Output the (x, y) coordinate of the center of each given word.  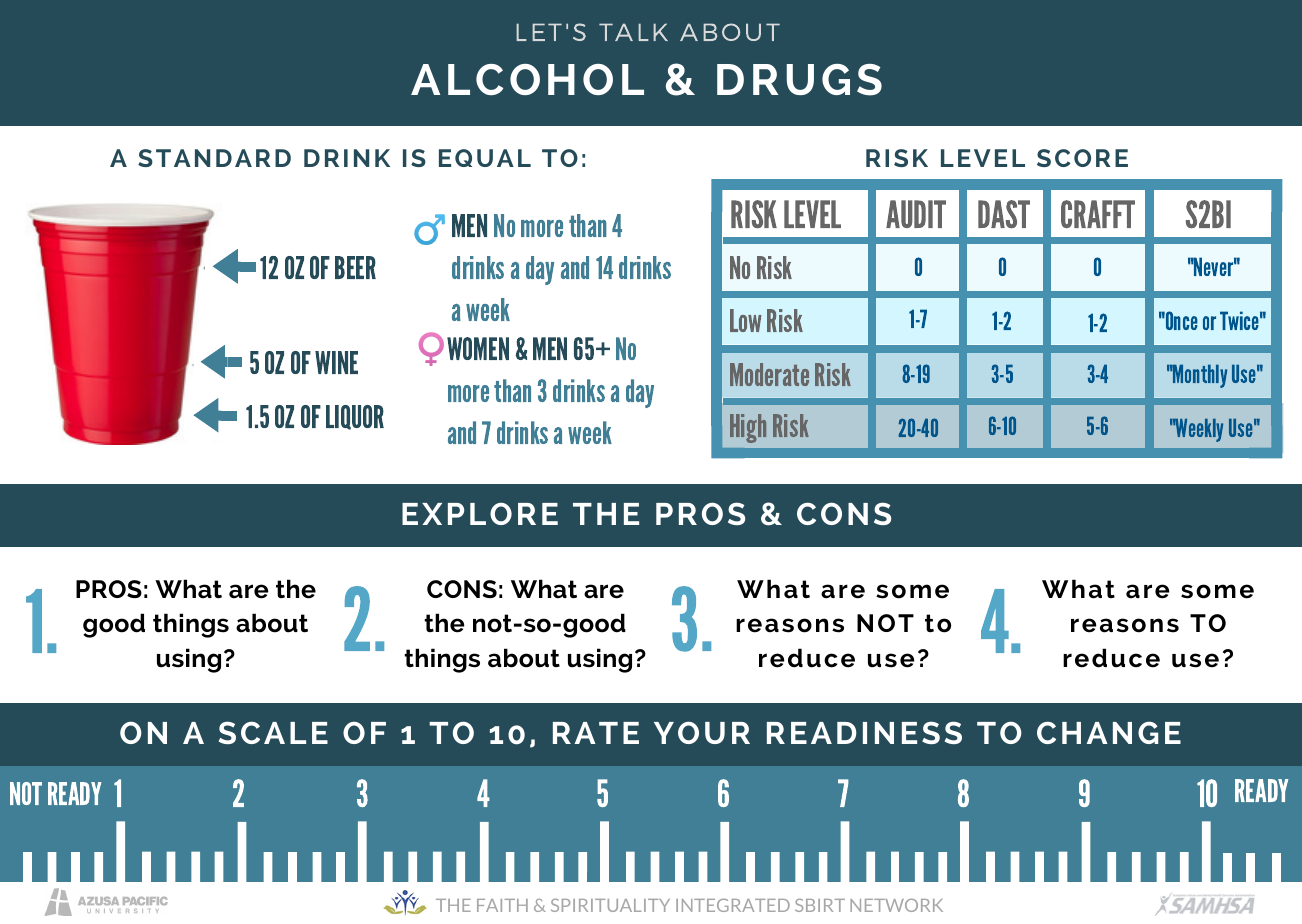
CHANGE (1109, 732)
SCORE (1082, 158)
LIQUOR (355, 417)
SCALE (273, 732)
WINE (336, 362)
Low (746, 320)
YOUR (702, 732)
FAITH (502, 905)
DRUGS (799, 80)
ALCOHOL (527, 79)
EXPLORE (480, 513)
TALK (633, 32)
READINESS (864, 732)
